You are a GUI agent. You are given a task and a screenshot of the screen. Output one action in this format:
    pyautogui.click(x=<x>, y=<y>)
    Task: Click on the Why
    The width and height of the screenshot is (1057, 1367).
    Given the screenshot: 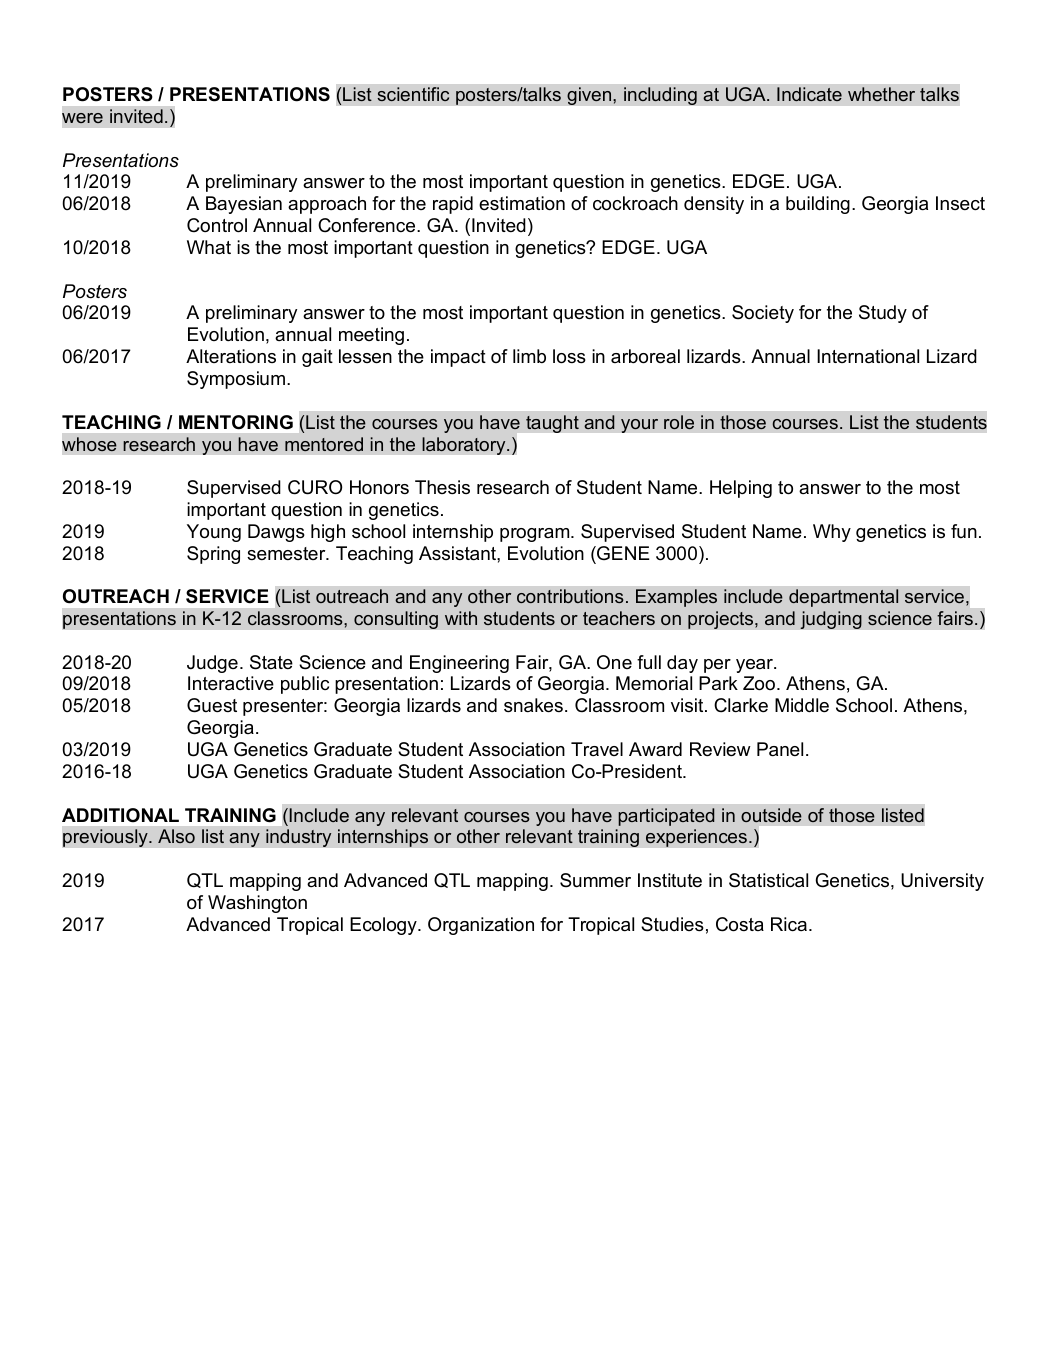 What is the action you would take?
    pyautogui.click(x=832, y=533)
